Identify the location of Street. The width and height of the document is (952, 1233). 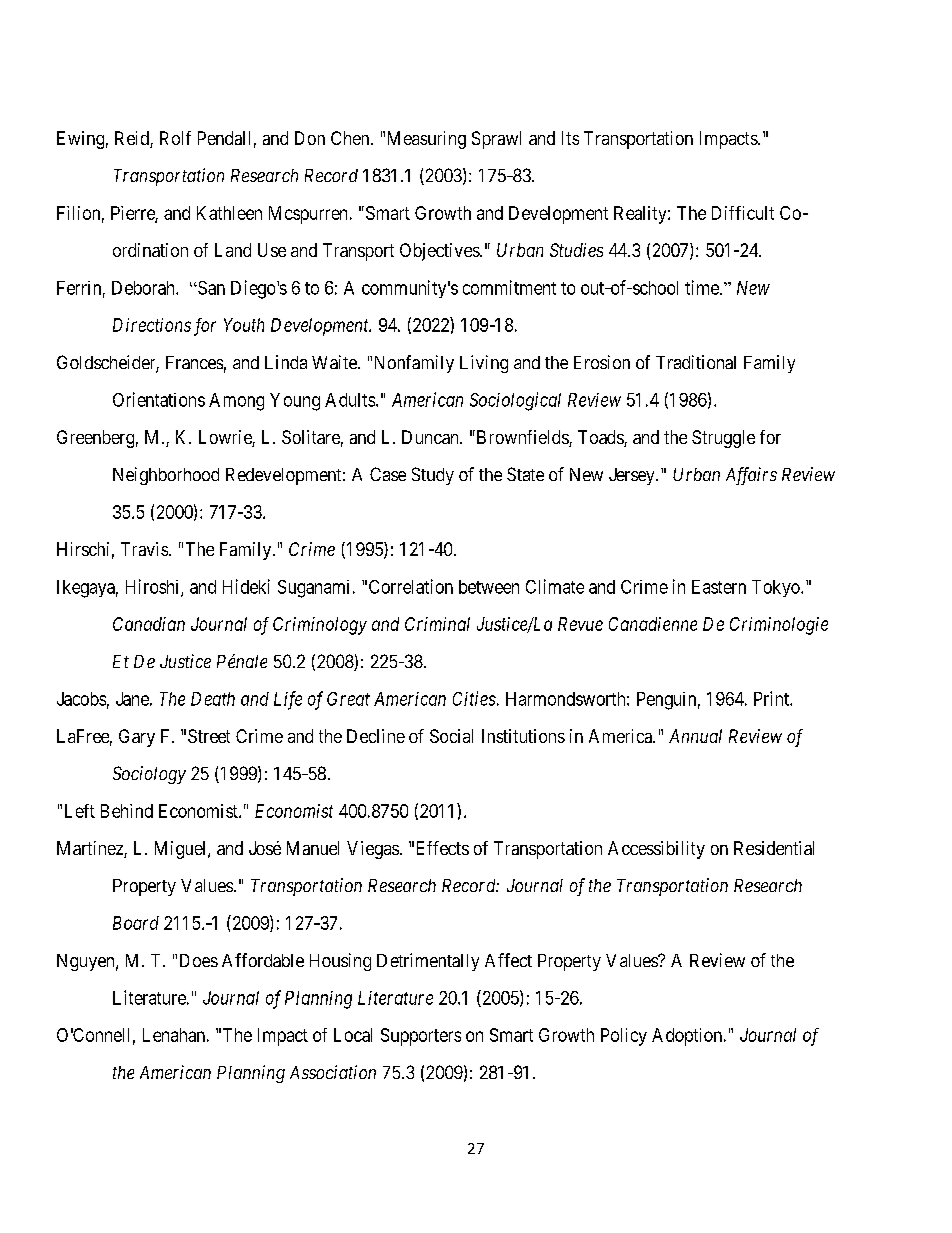
(209, 736).
